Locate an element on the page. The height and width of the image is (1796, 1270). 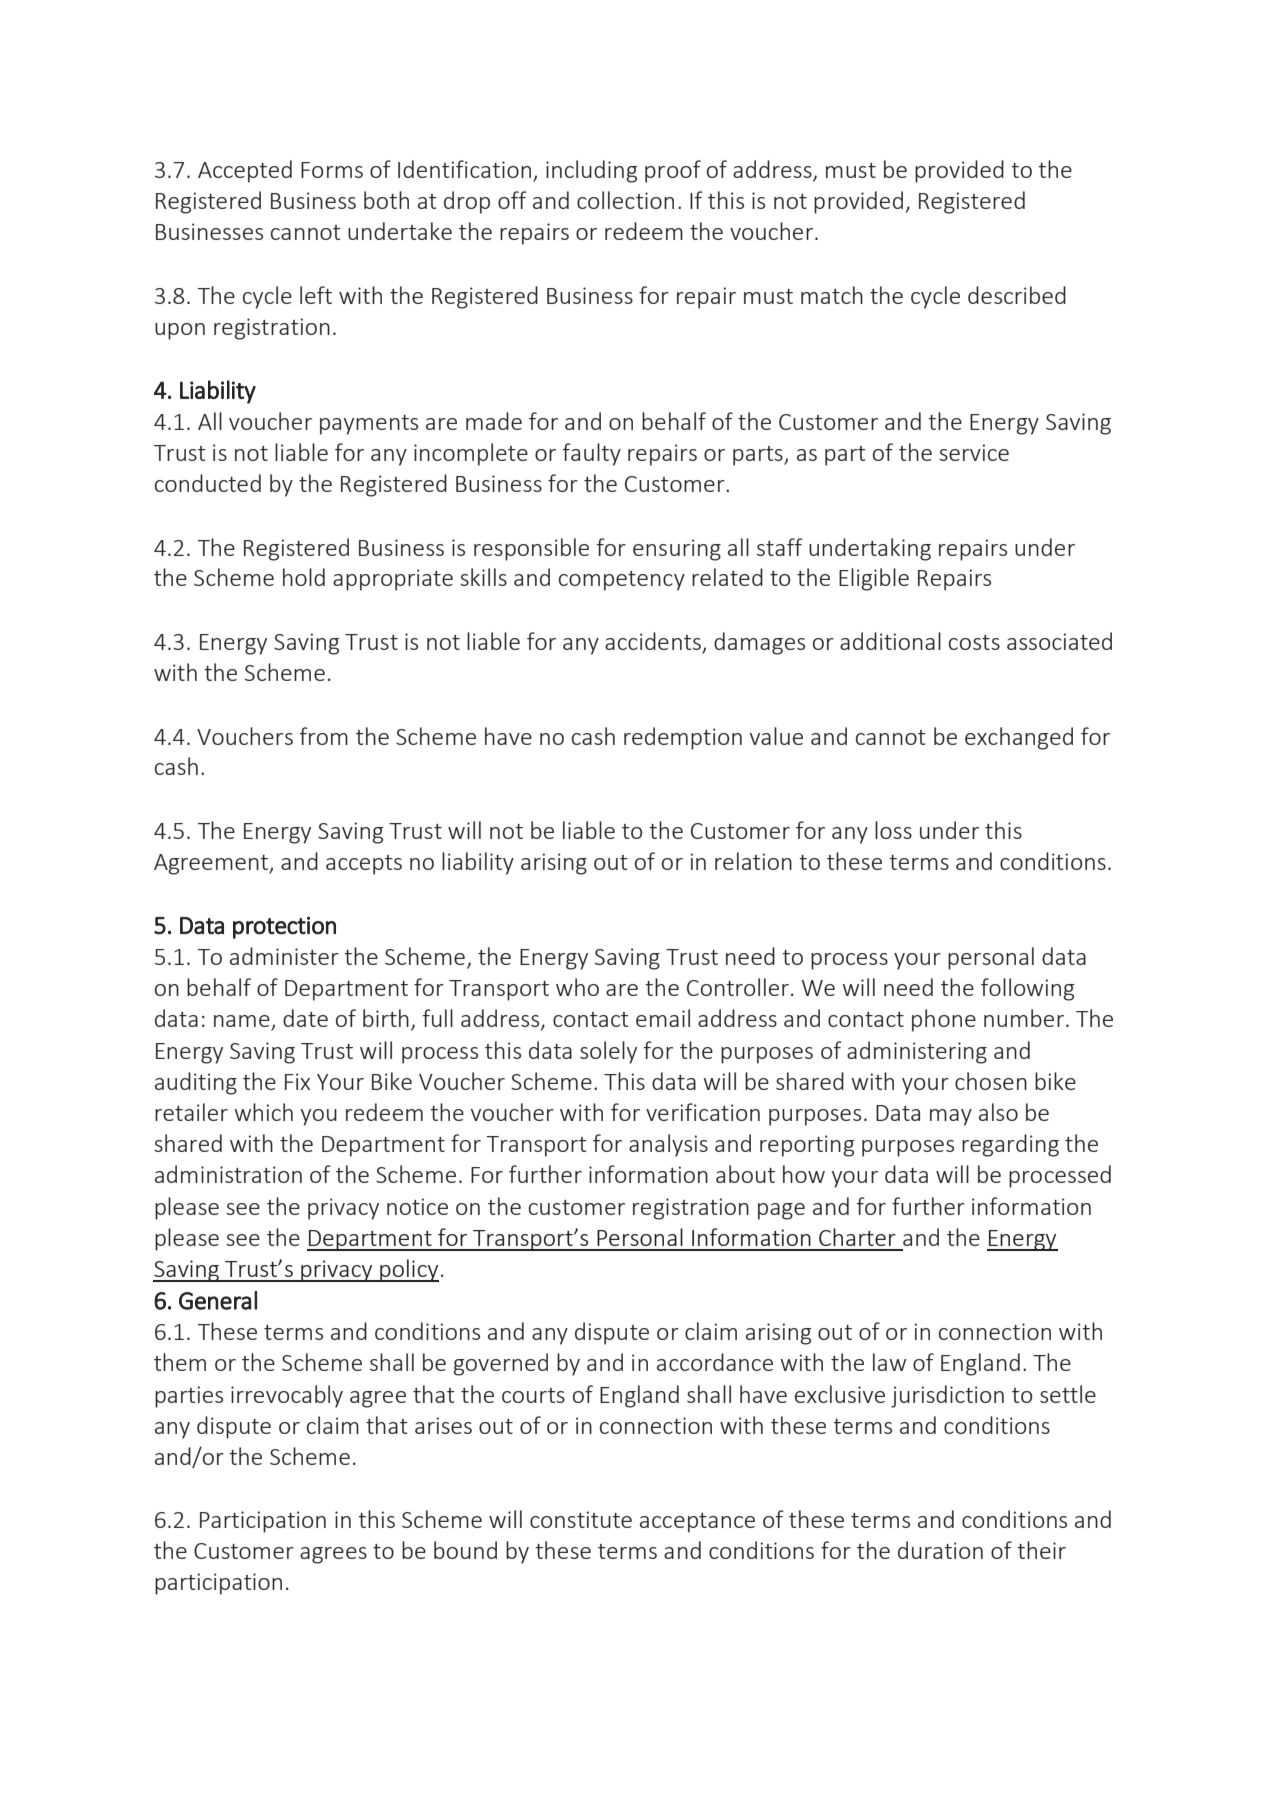
described is located at coordinates (1017, 295).
